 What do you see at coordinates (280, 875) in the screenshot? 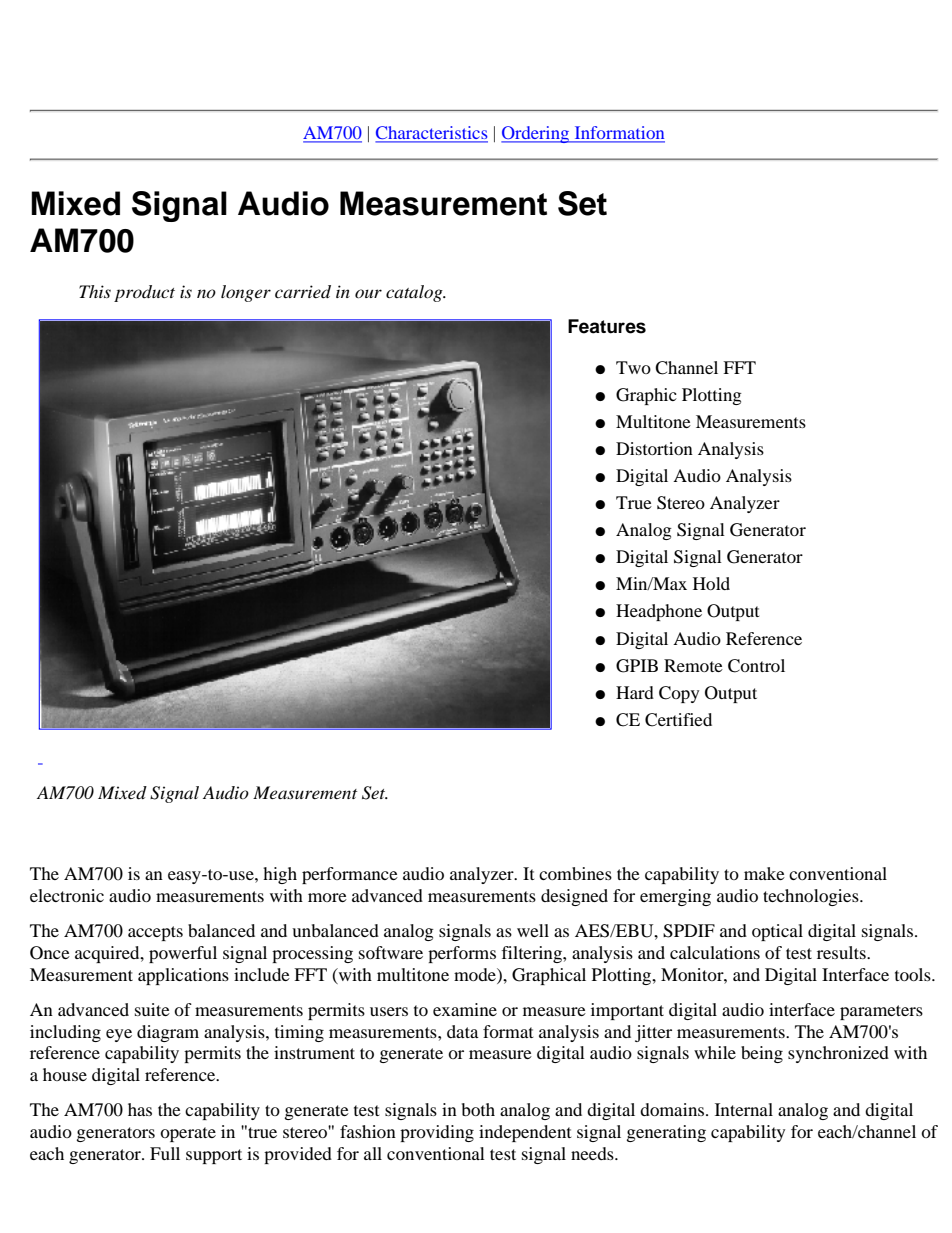
I see `high` at bounding box center [280, 875].
